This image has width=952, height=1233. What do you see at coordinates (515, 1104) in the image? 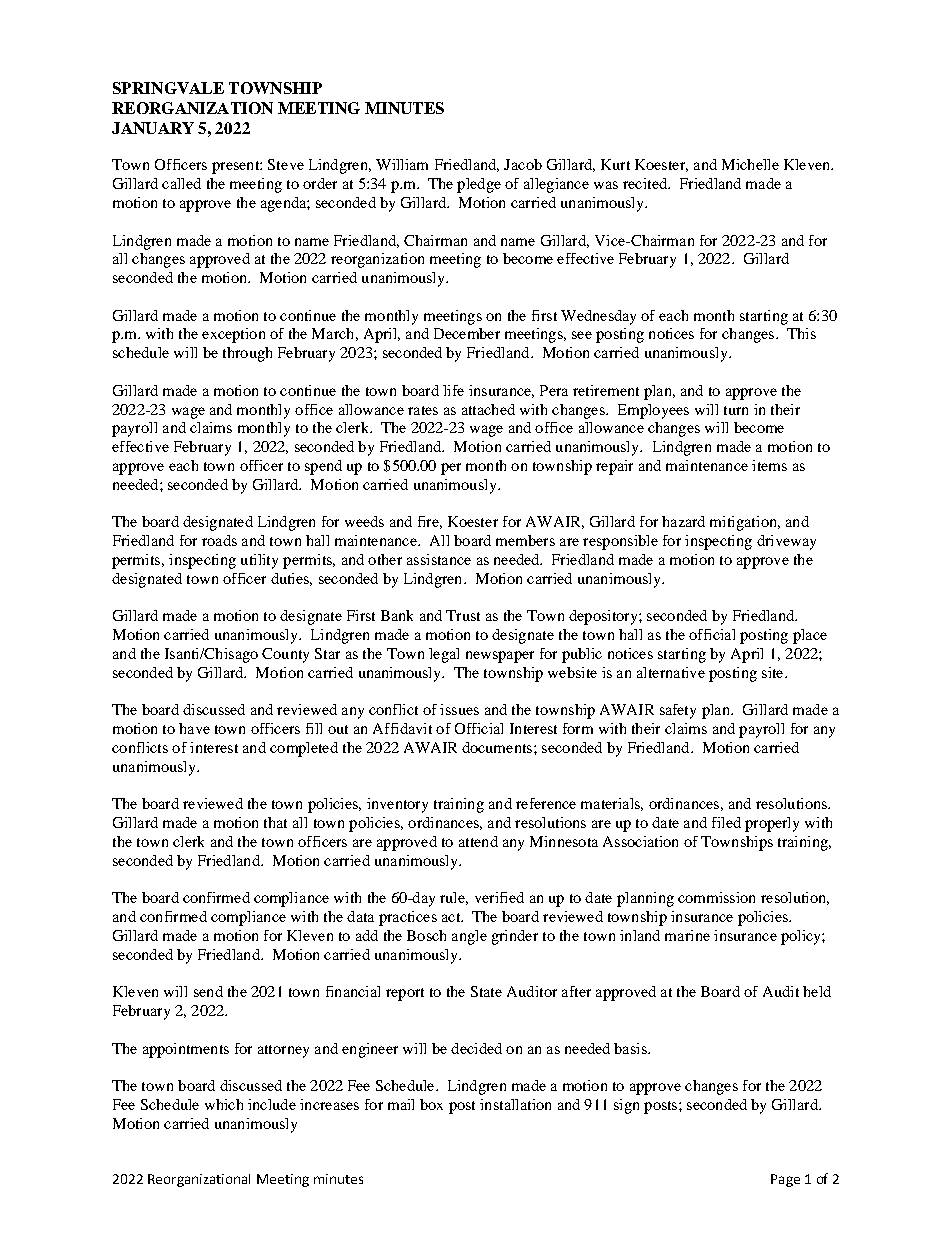
I see `installation` at bounding box center [515, 1104].
